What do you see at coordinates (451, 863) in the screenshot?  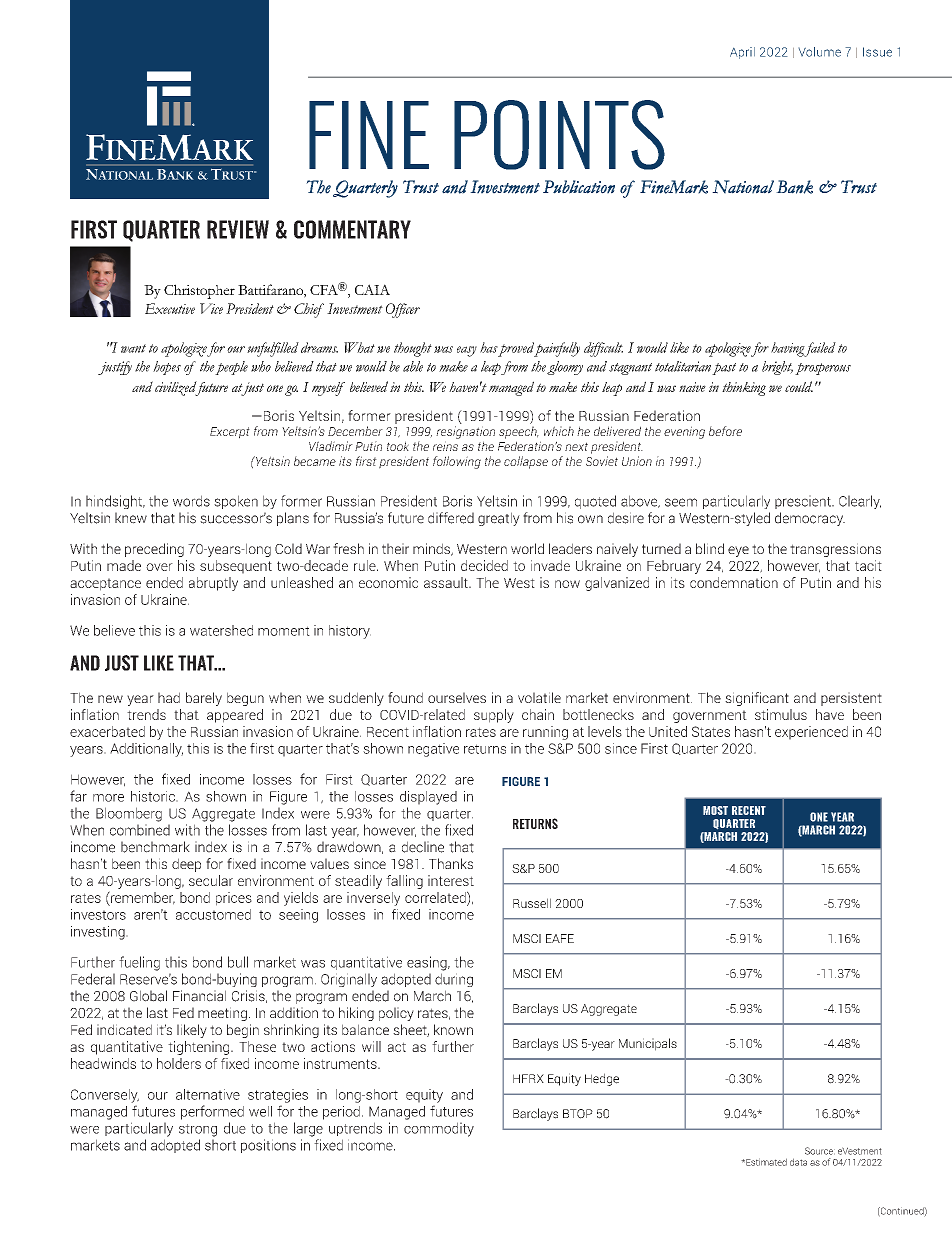 I see `Thanks` at bounding box center [451, 863].
